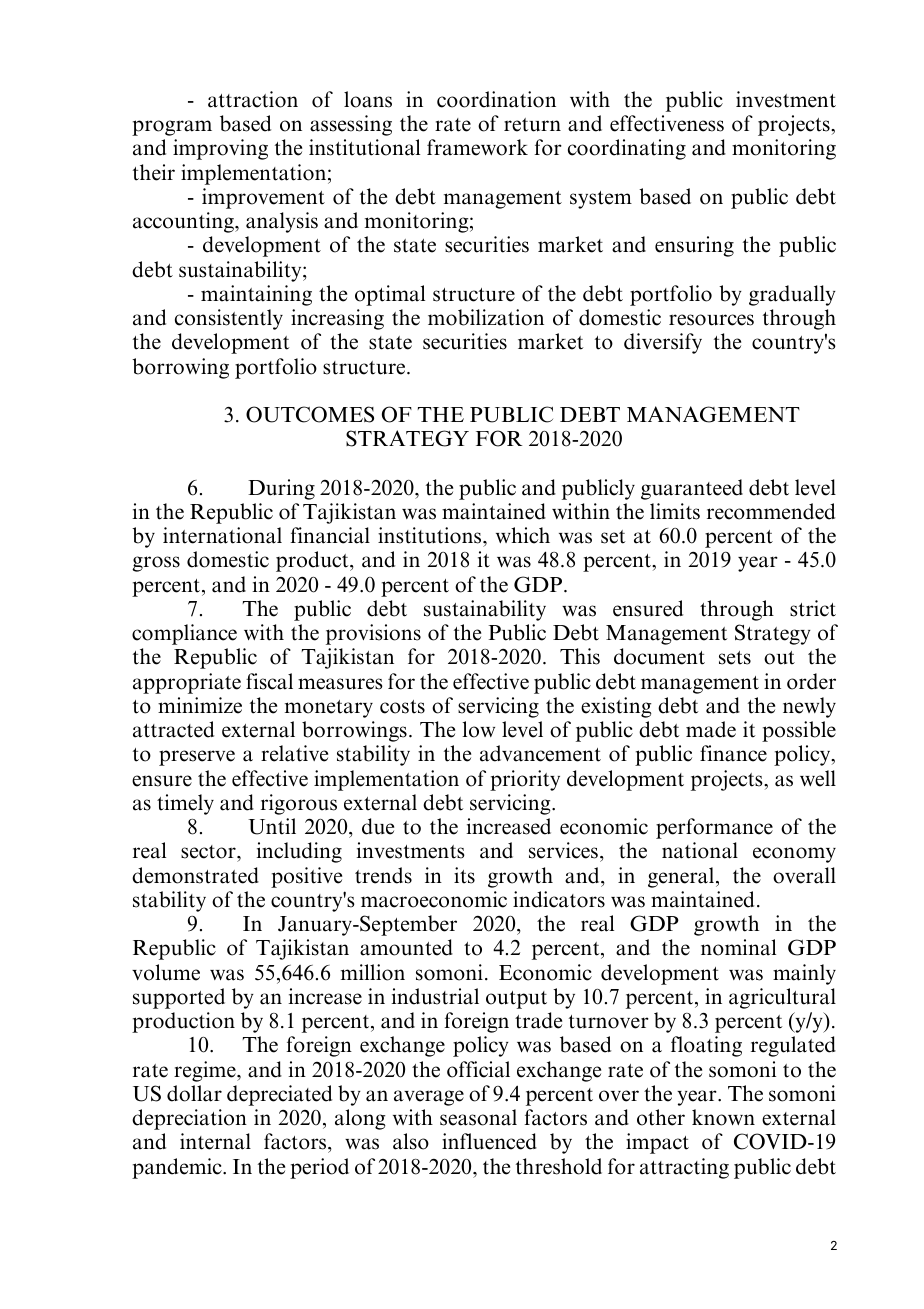 This screenshot has width=924, height=1309. What do you see at coordinates (723, 1117) in the screenshot?
I see `known` at bounding box center [723, 1117].
